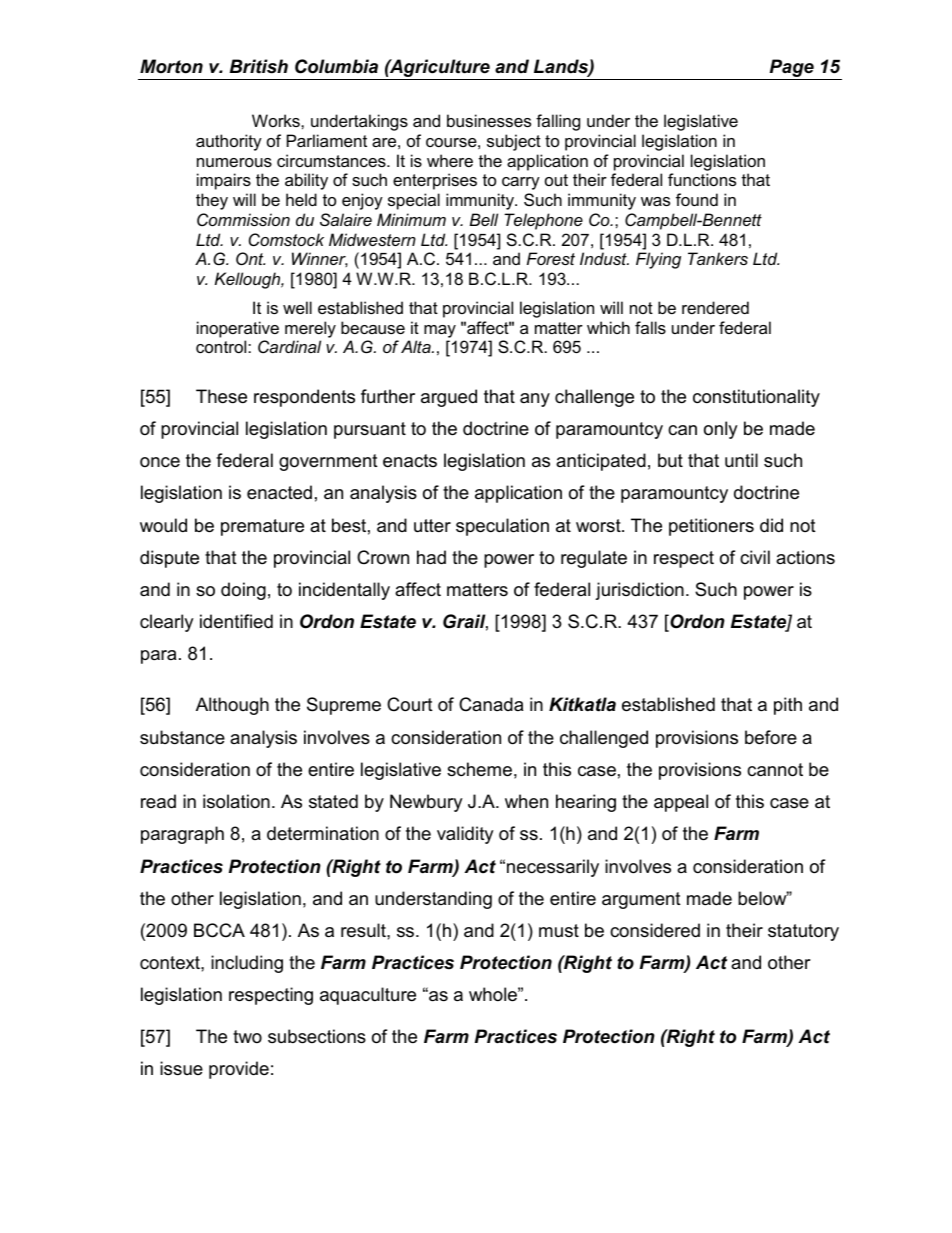 The image size is (952, 1233). Describe the element at coordinates (247, 1036) in the screenshot. I see `two` at that location.
